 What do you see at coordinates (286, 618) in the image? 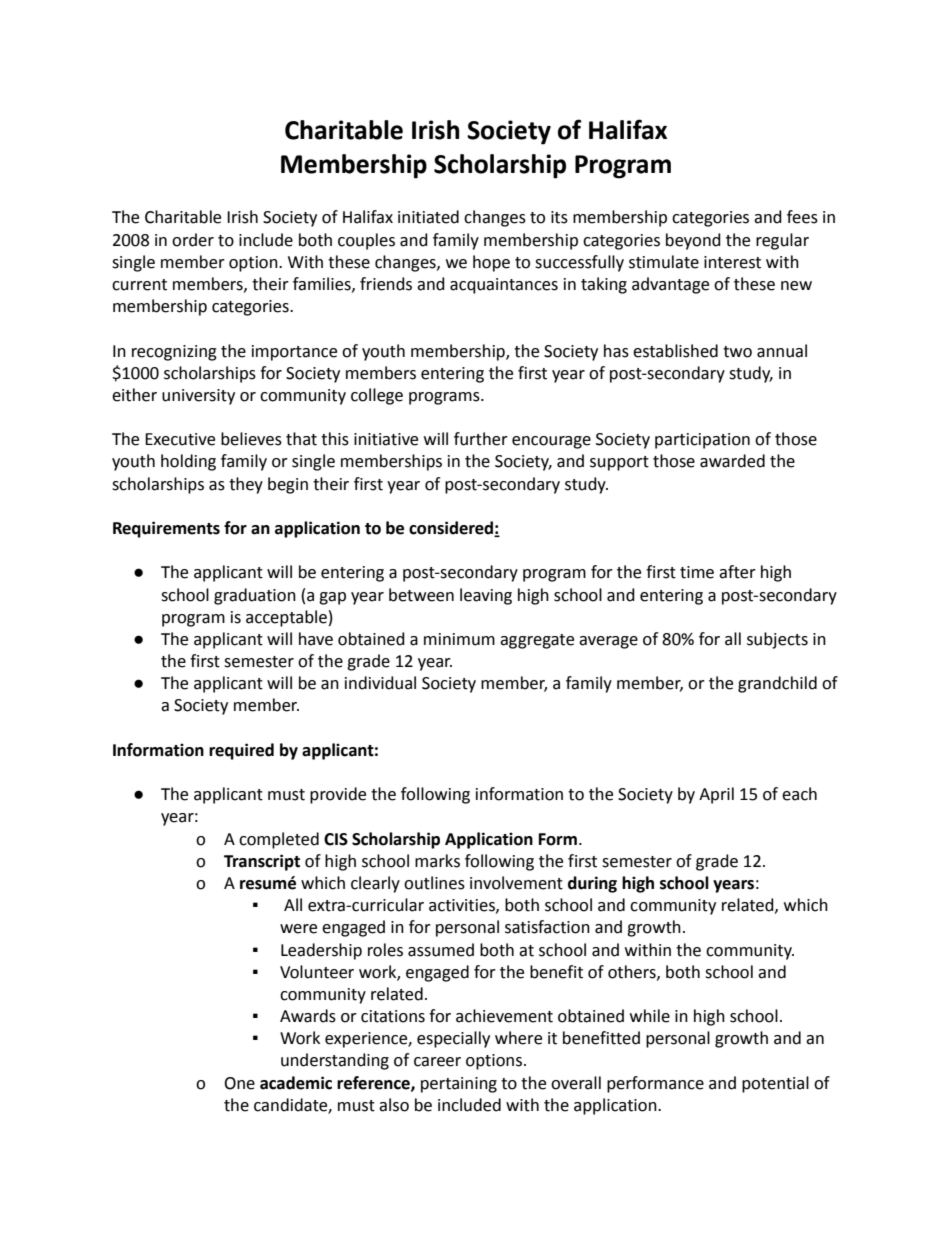
I see `acceptable` at bounding box center [286, 618].
